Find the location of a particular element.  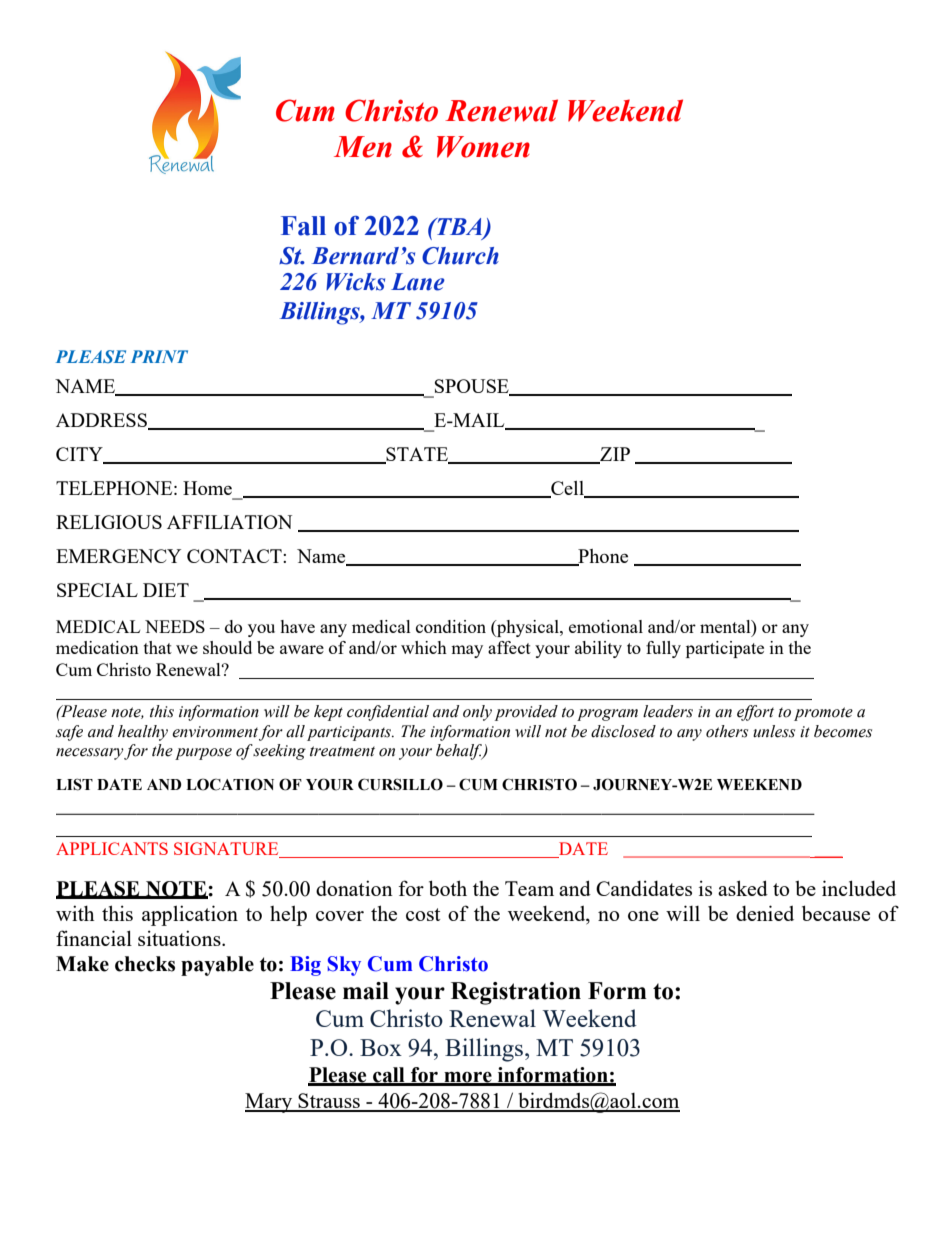

Mary is located at coordinates (270, 1103).
